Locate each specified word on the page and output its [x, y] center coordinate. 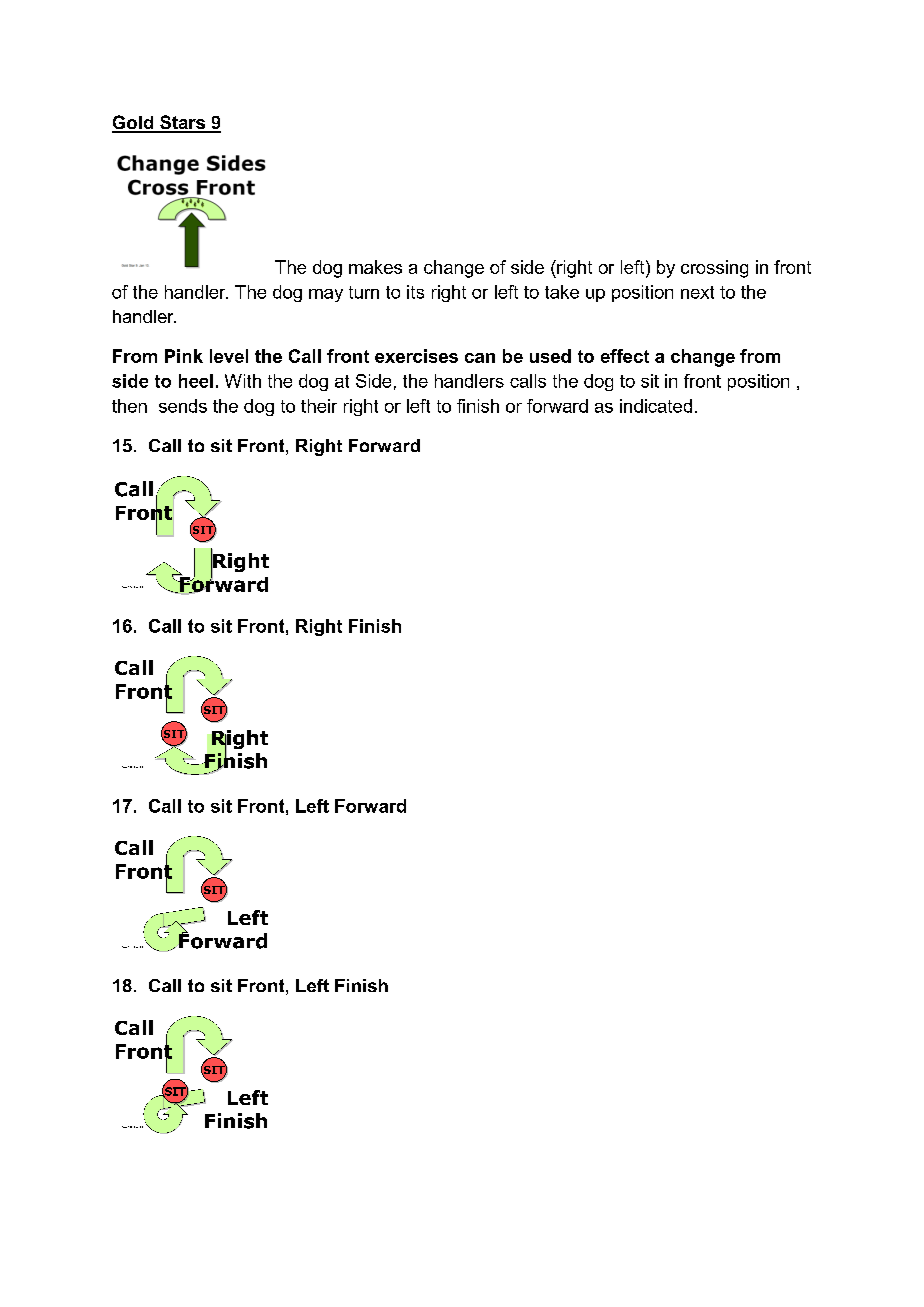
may [326, 295]
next [697, 292]
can [480, 358]
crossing [714, 269]
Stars [182, 123]
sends [183, 406]
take [562, 292]
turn [364, 292]
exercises [416, 356]
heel [196, 381]
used [550, 356]
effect [625, 356]
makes [375, 267]
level [229, 356]
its [415, 292]
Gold [134, 123]
